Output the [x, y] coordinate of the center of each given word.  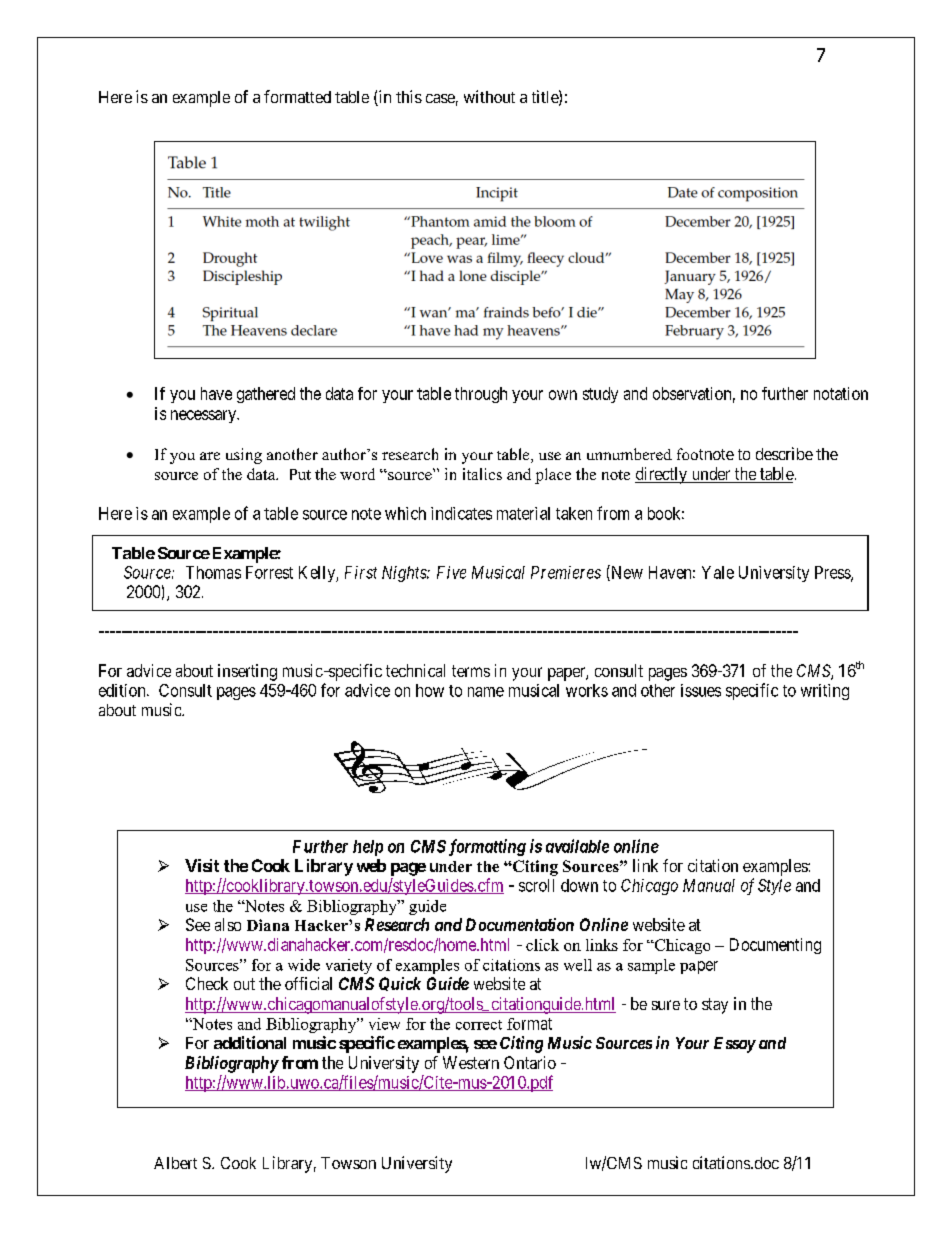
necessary [205, 416]
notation [841, 393]
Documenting [775, 946]
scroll [536, 885]
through [481, 395]
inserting [247, 672]
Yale [718, 572]
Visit [202, 865]
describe [784, 453]
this [409, 96]
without [489, 96]
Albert [175, 1163]
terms [471, 671]
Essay [735, 1045]
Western [471, 1062]
